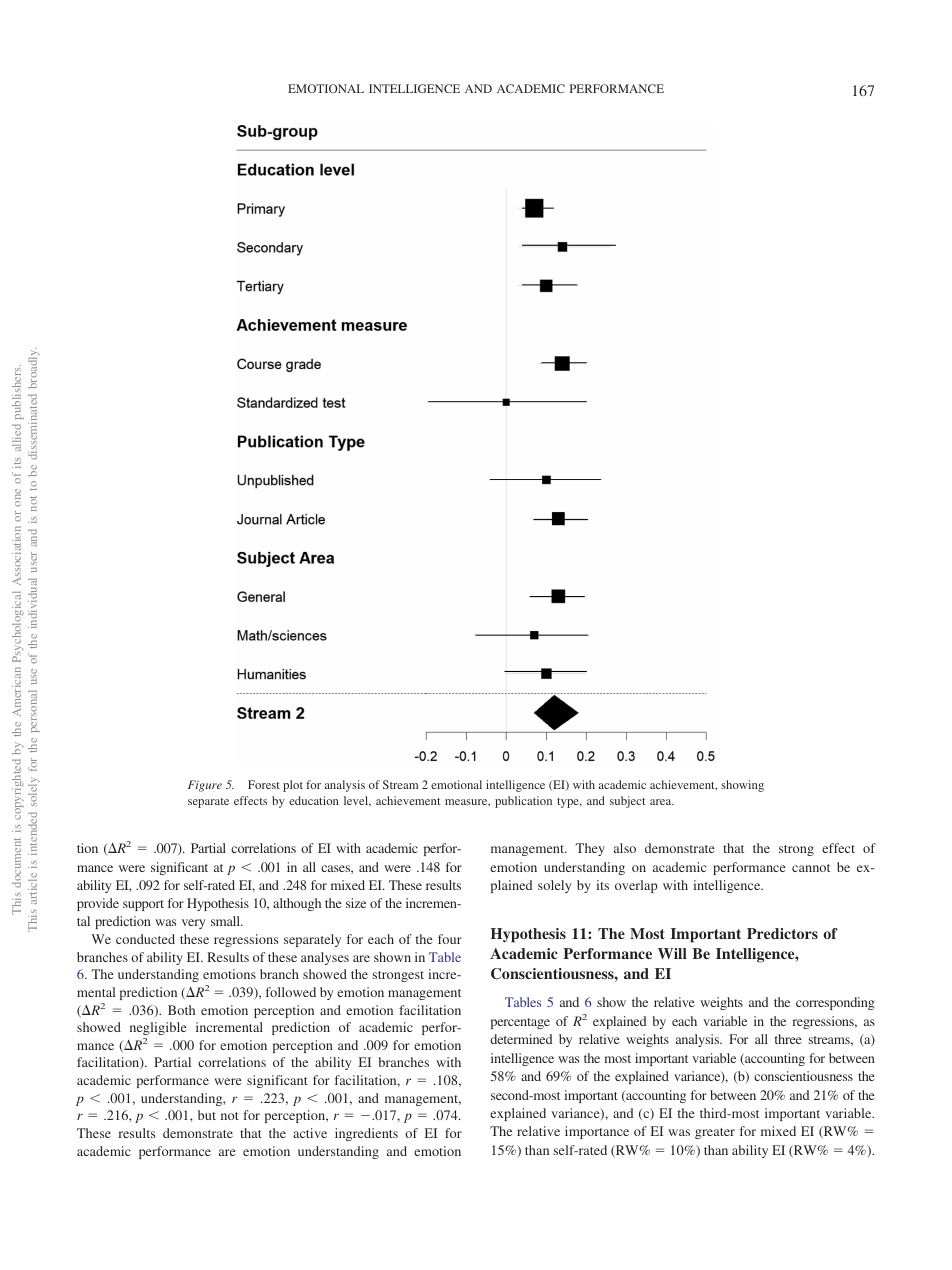 This screenshot has width=952, height=1270. What do you see at coordinates (145, 939) in the screenshot?
I see `conducted` at bounding box center [145, 939].
